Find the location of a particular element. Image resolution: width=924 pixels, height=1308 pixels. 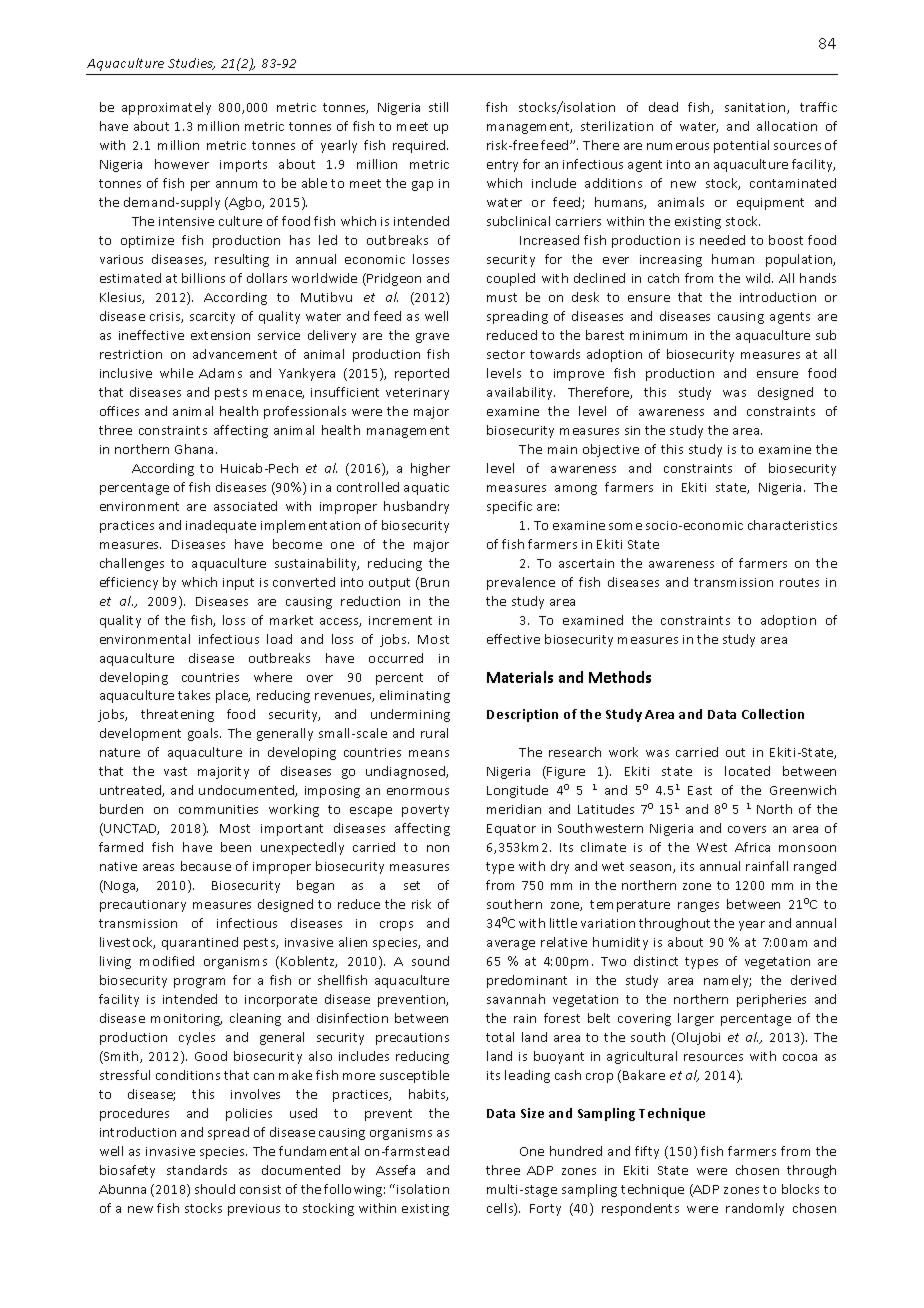

approximately is located at coordinates (166, 108).
